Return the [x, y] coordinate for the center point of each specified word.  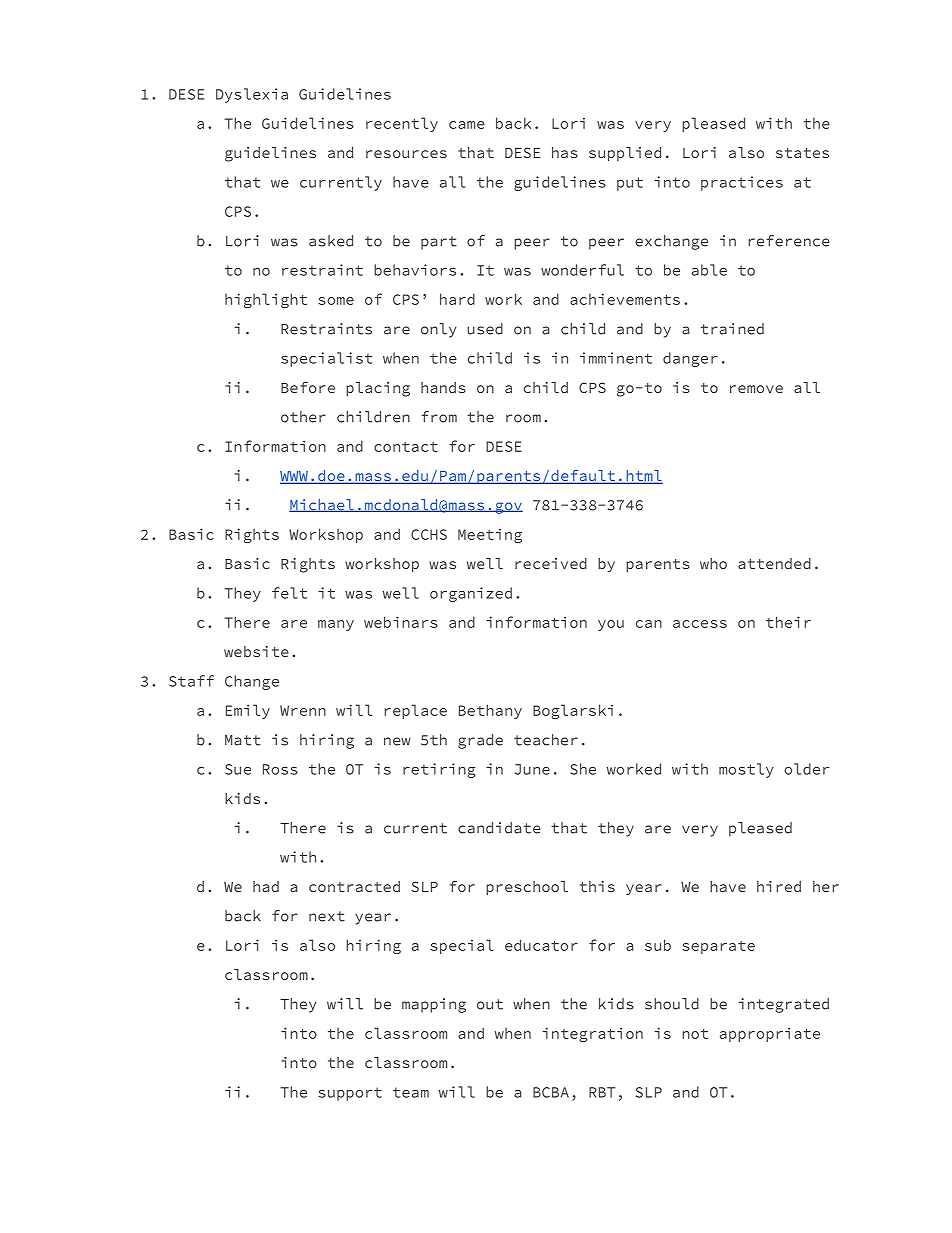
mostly [746, 770]
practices [742, 183]
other [303, 417]
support [350, 1094]
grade [480, 741]
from [439, 417]
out [490, 1004]
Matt [243, 740]
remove [756, 389]
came [467, 125]
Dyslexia [252, 95]
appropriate [770, 1034]
